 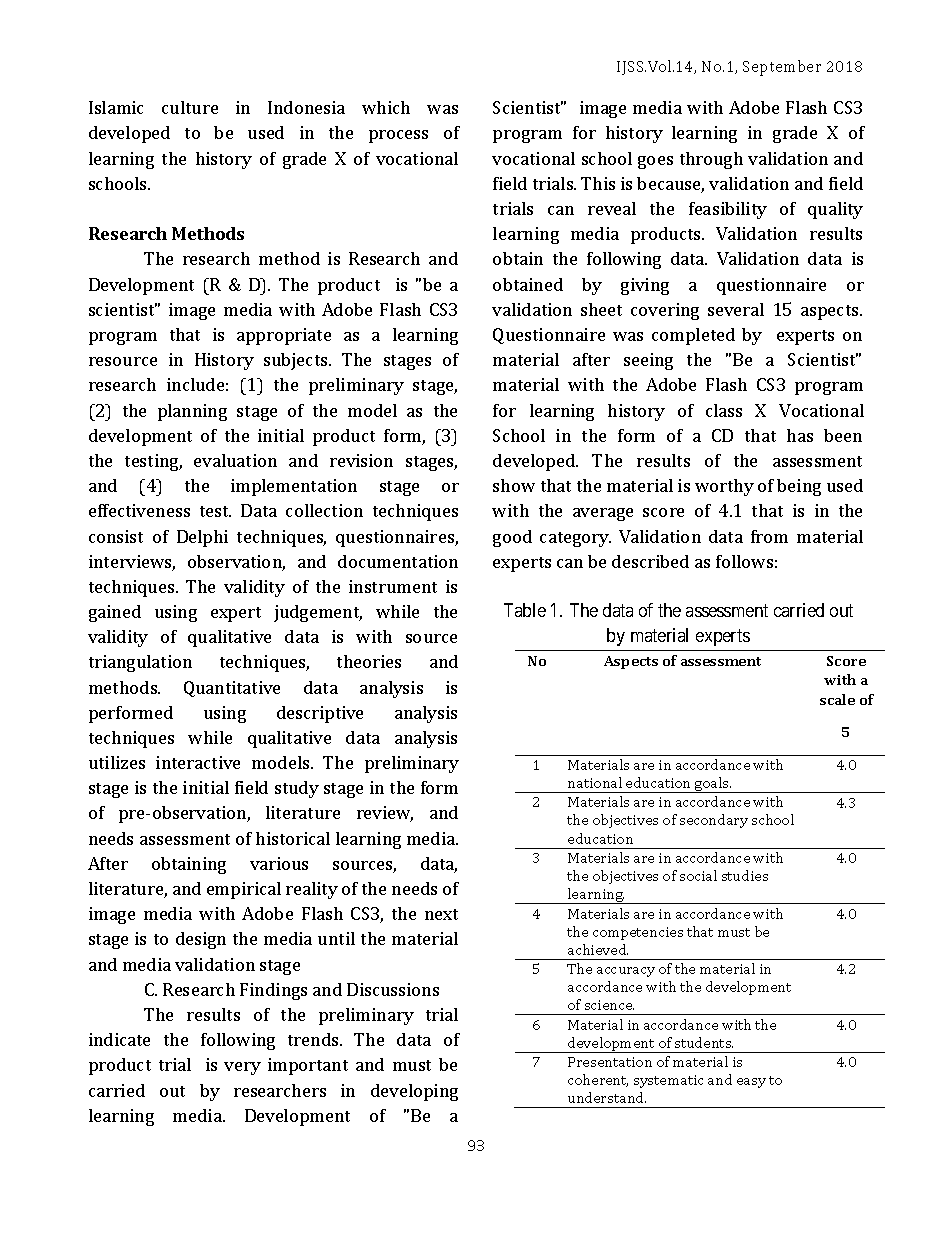 What do you see at coordinates (751, 1083) in the screenshot?
I see `easy` at bounding box center [751, 1083].
